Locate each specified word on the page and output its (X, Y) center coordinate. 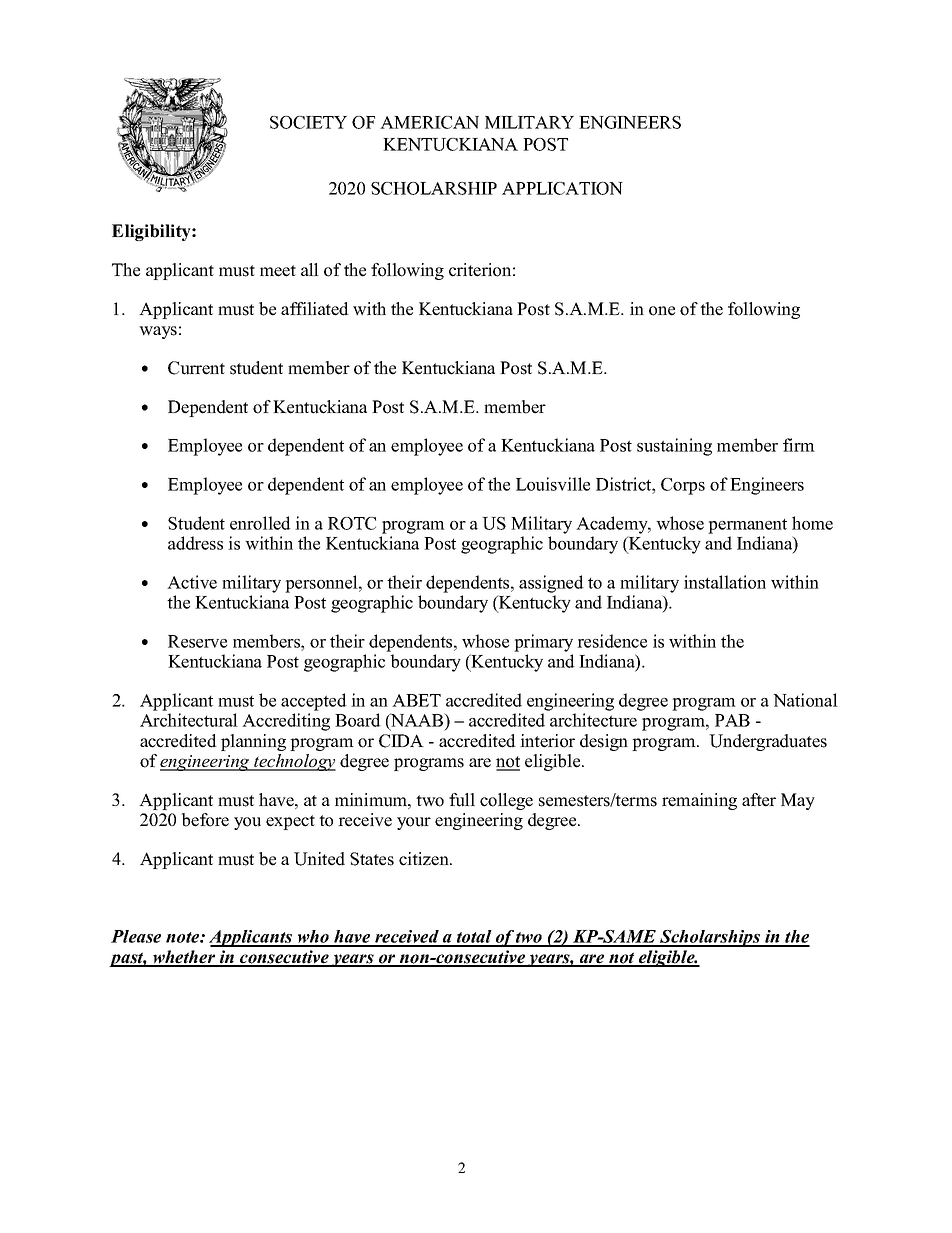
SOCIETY (308, 122)
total (474, 938)
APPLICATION (562, 188)
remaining (699, 801)
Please (136, 936)
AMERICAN (429, 122)
